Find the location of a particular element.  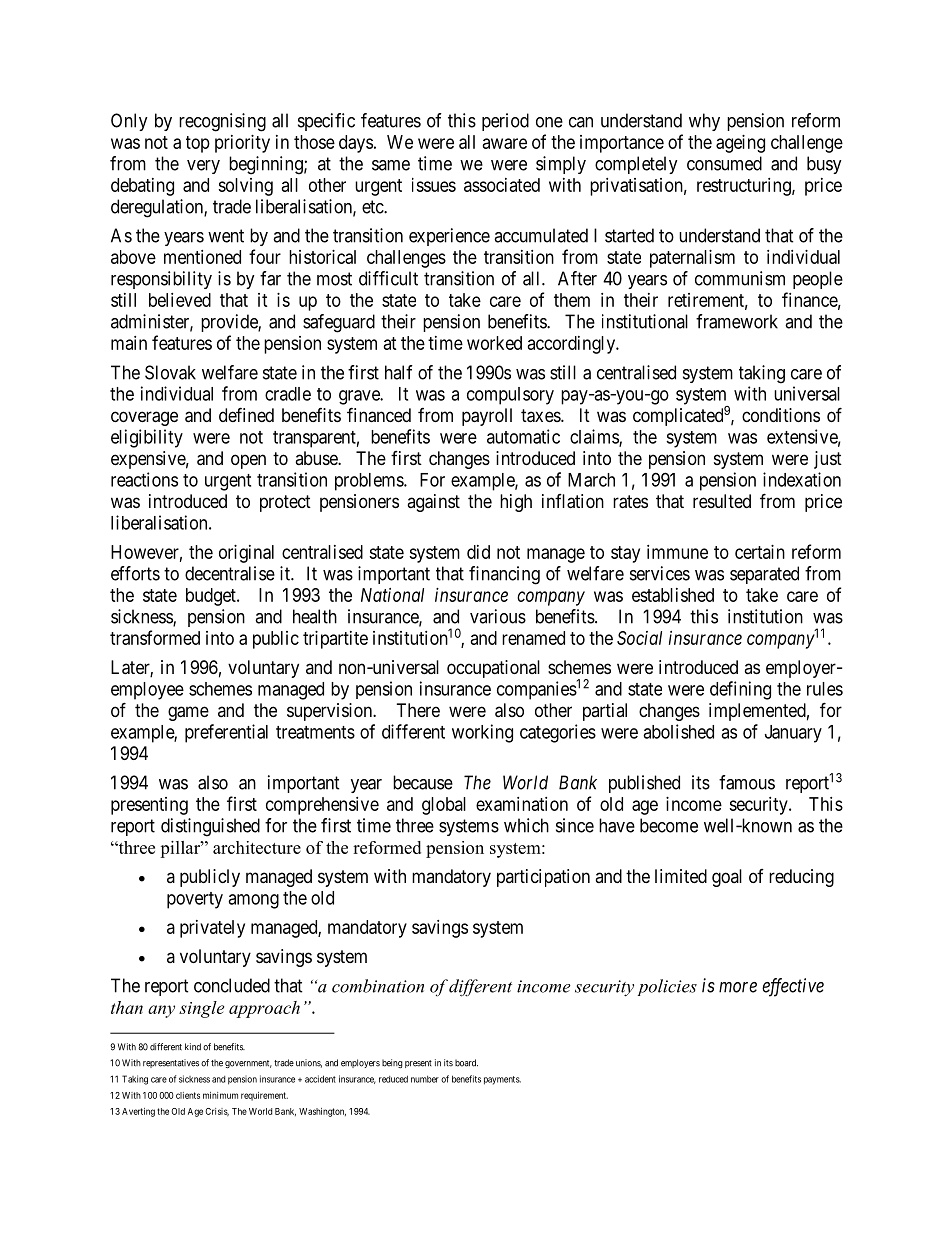

resulted is located at coordinates (722, 501).
